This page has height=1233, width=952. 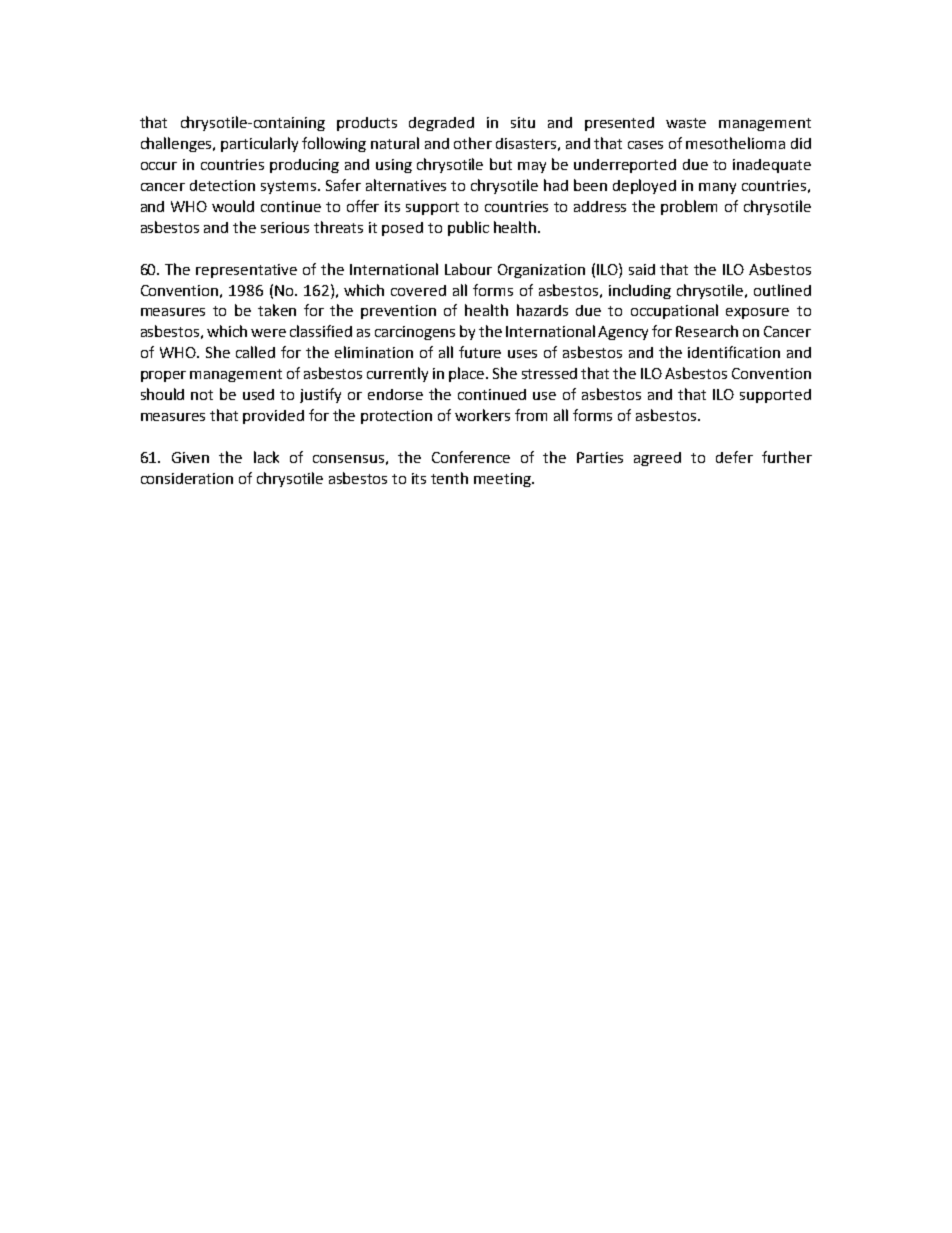 What do you see at coordinates (259, 144) in the page?
I see `particularly` at bounding box center [259, 144].
